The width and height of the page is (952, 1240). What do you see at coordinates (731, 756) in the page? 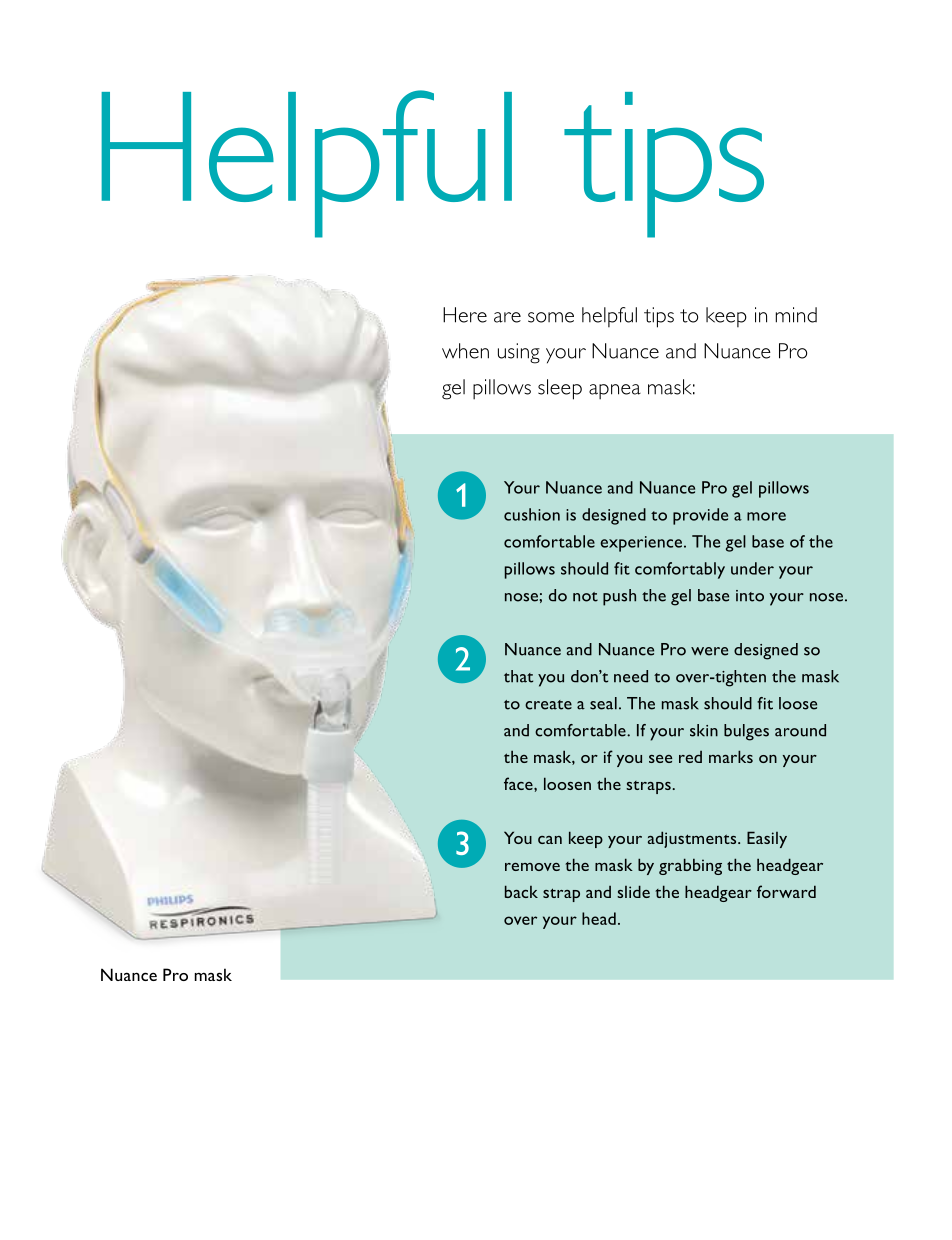
I see `marks` at bounding box center [731, 756].
